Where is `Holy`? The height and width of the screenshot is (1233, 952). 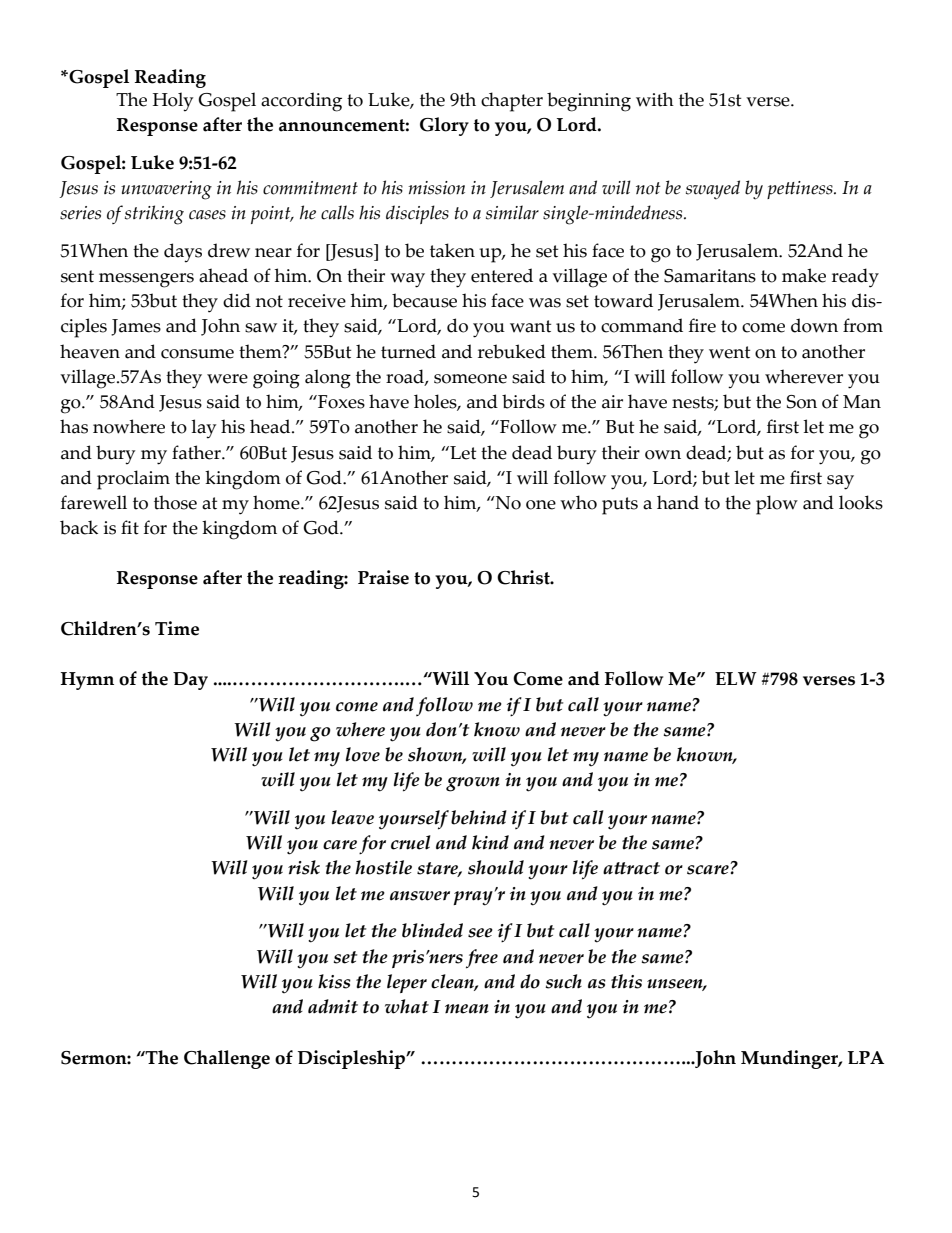 Holy is located at coordinates (173, 102).
